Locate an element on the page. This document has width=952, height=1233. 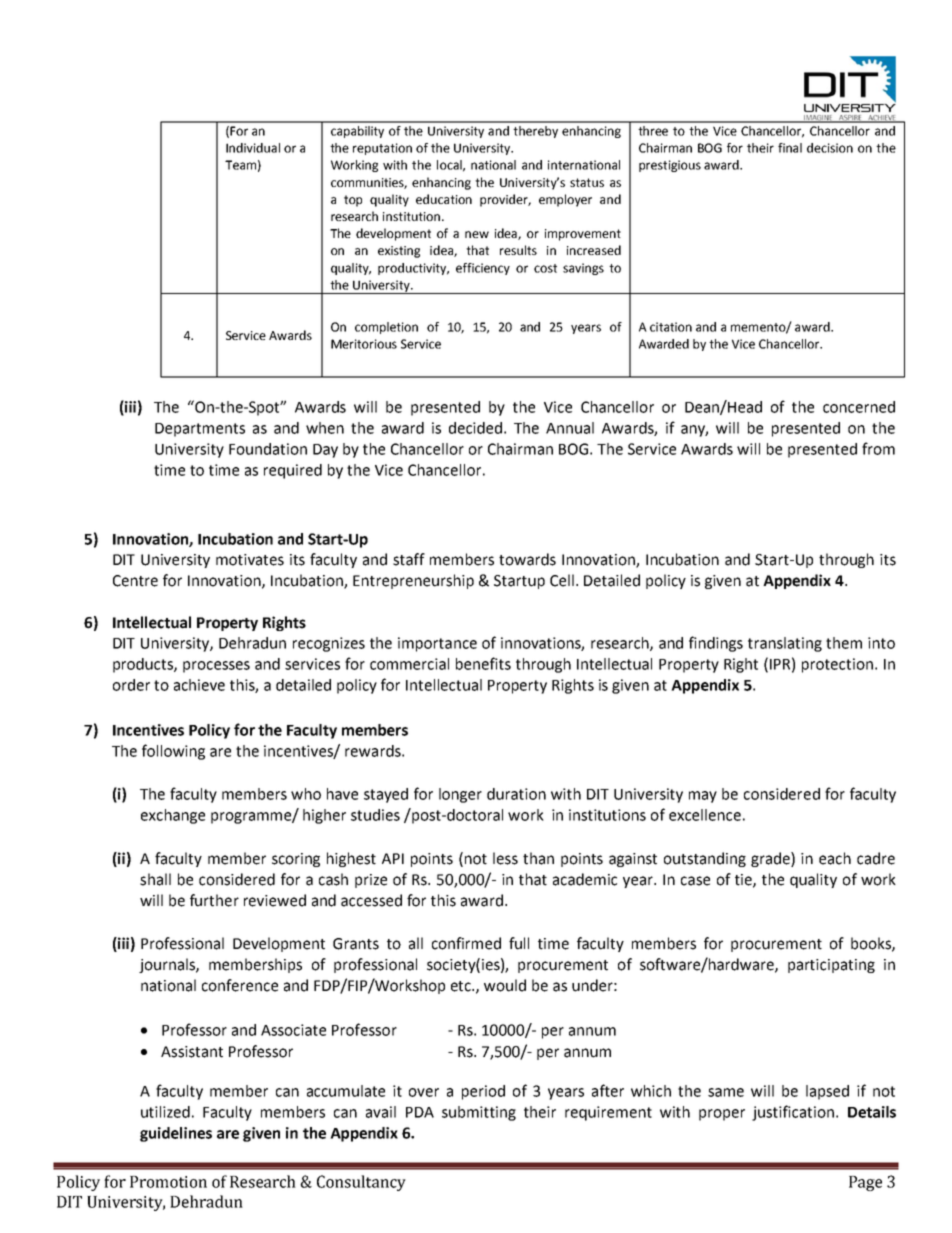
justification is located at coordinates (793, 1113).
